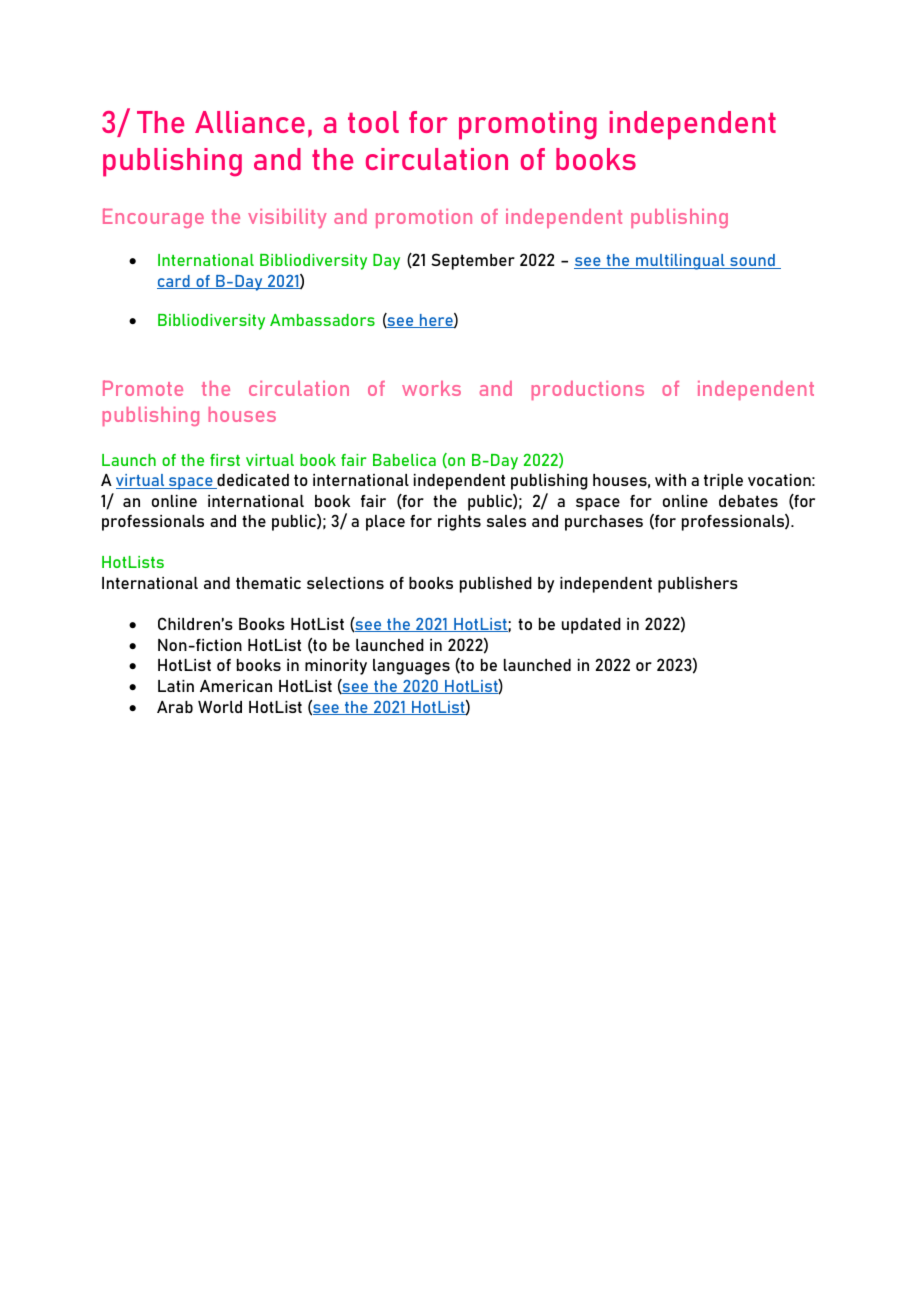  What do you see at coordinates (411, 667) in the document?
I see `languages` at bounding box center [411, 667].
